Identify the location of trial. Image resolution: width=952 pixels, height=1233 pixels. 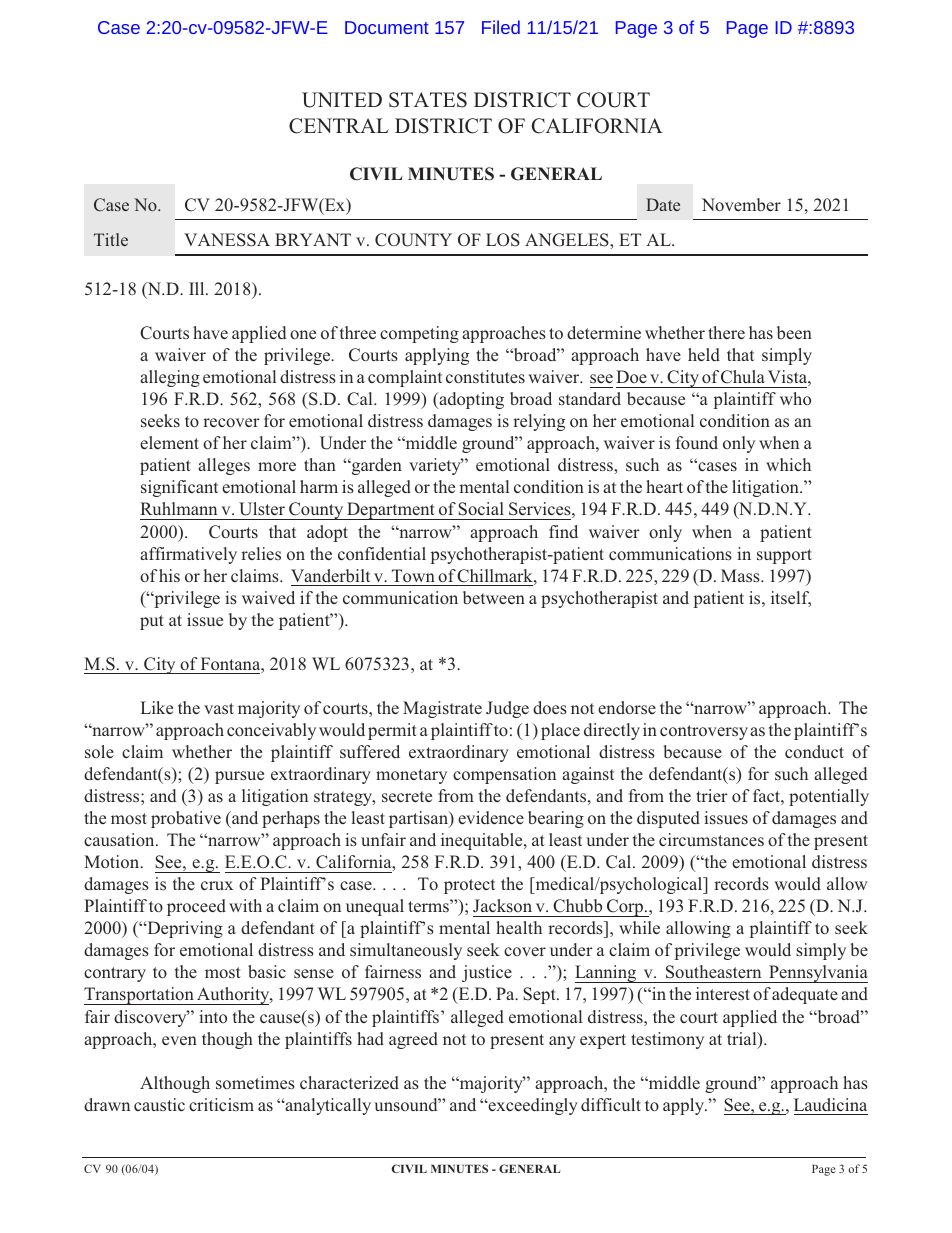
(743, 1040).
